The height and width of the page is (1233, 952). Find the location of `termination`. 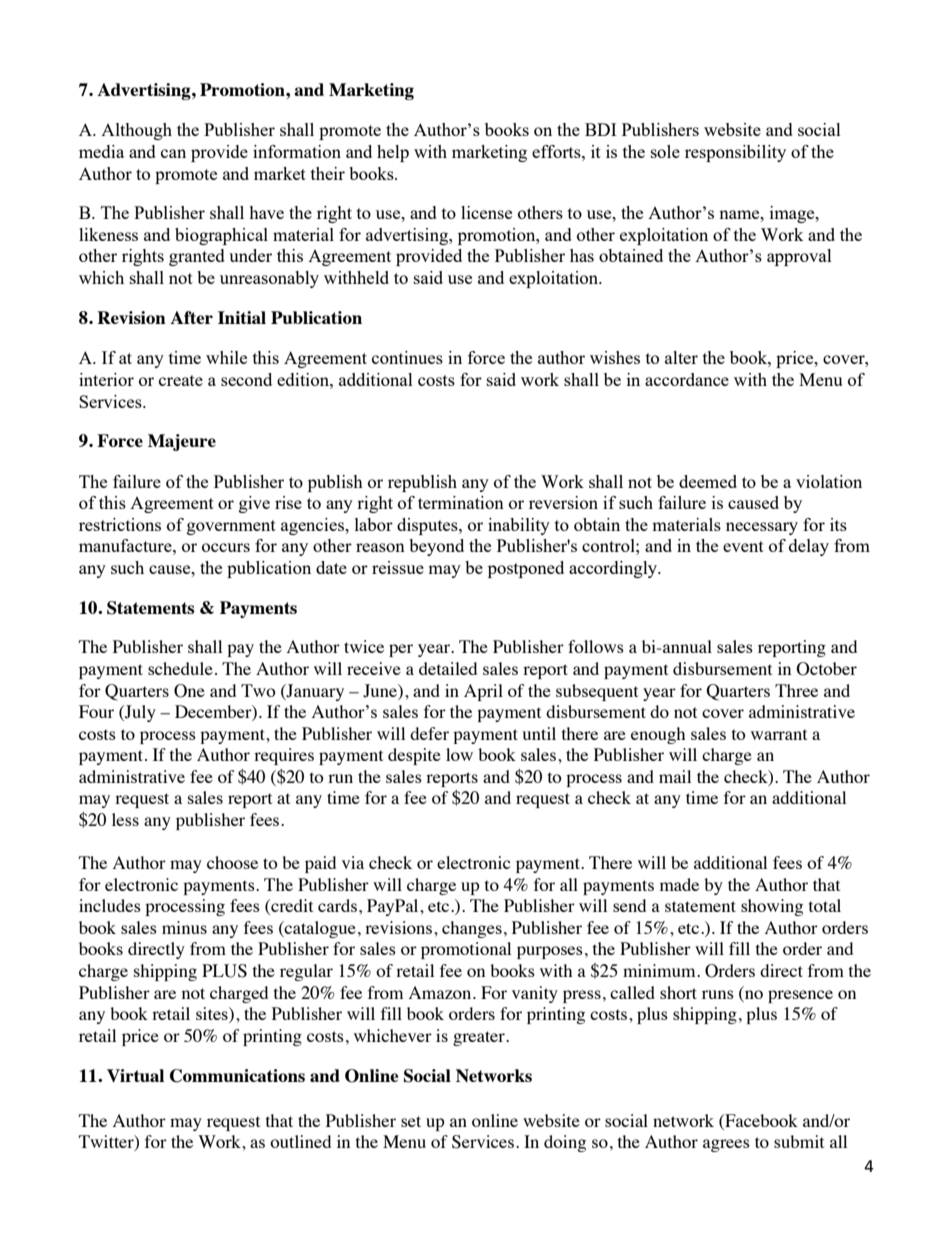

termination is located at coordinates (461, 502).
